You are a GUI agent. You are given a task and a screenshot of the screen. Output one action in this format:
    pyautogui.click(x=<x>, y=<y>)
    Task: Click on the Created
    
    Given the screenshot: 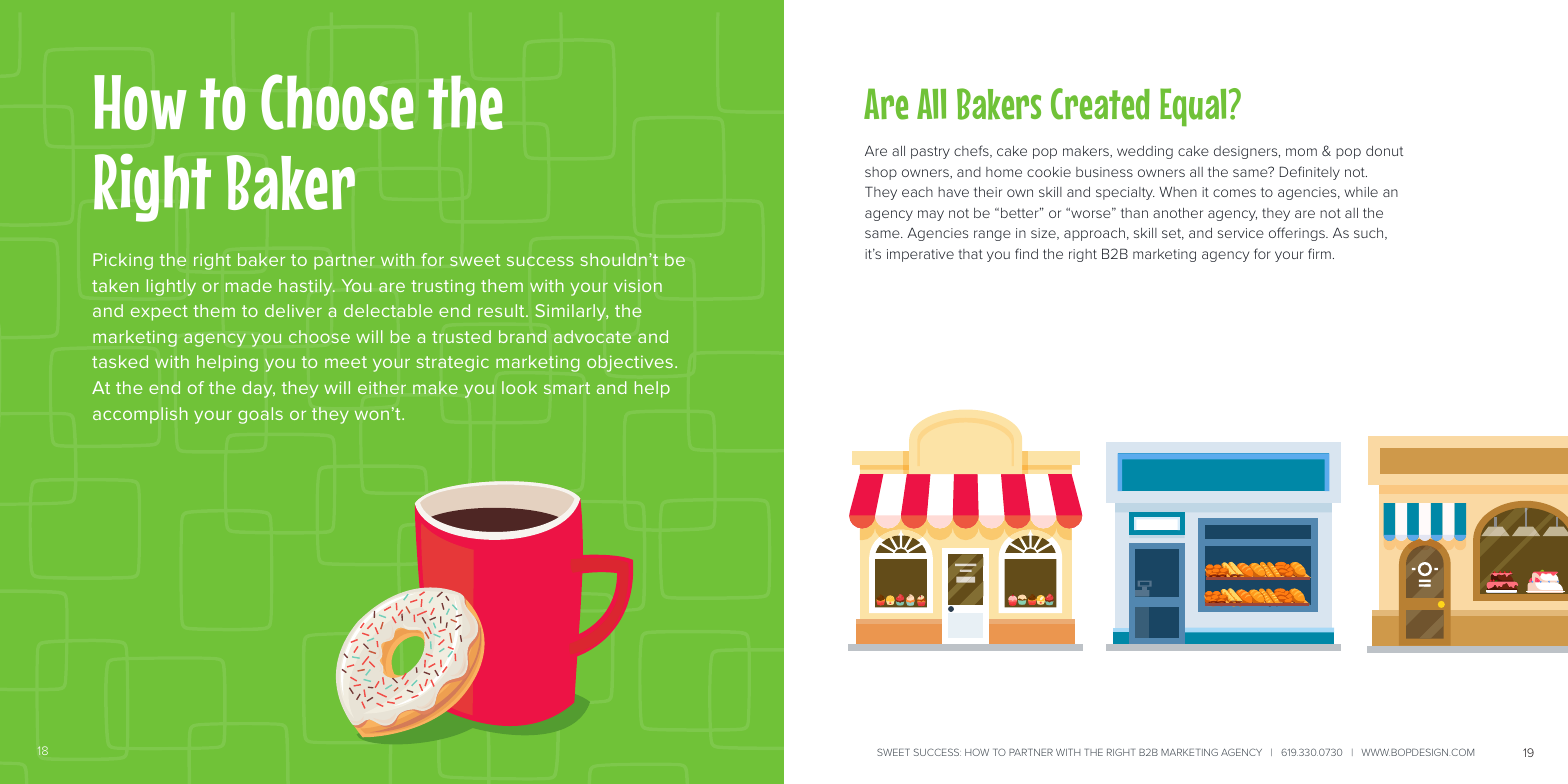 What is the action you would take?
    pyautogui.click(x=1100, y=104)
